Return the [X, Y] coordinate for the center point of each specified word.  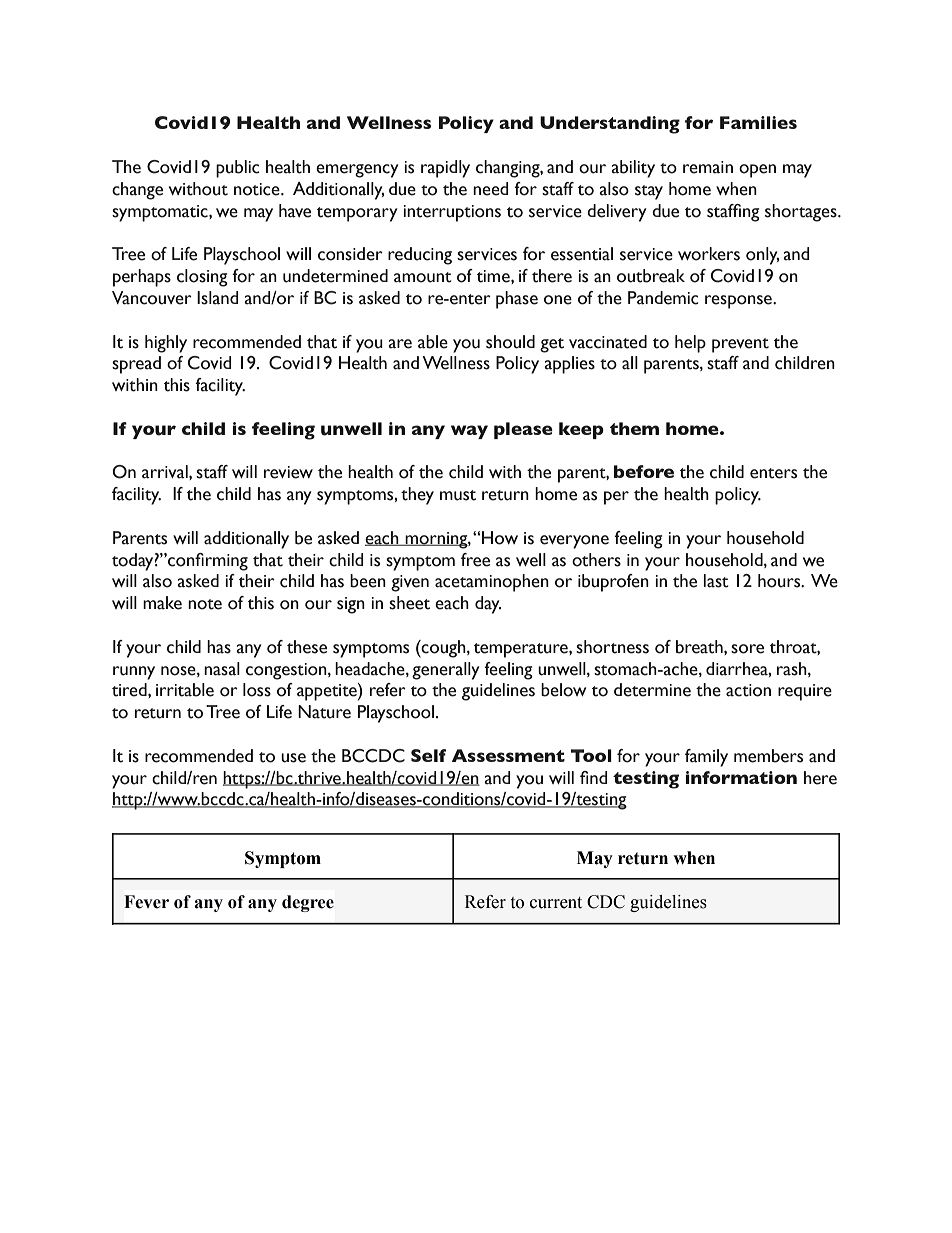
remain [708, 167]
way [469, 432]
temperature [522, 650]
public [238, 169]
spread [136, 365]
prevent [740, 345]
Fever [146, 902]
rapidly [445, 169]
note [205, 604]
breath [700, 647]
